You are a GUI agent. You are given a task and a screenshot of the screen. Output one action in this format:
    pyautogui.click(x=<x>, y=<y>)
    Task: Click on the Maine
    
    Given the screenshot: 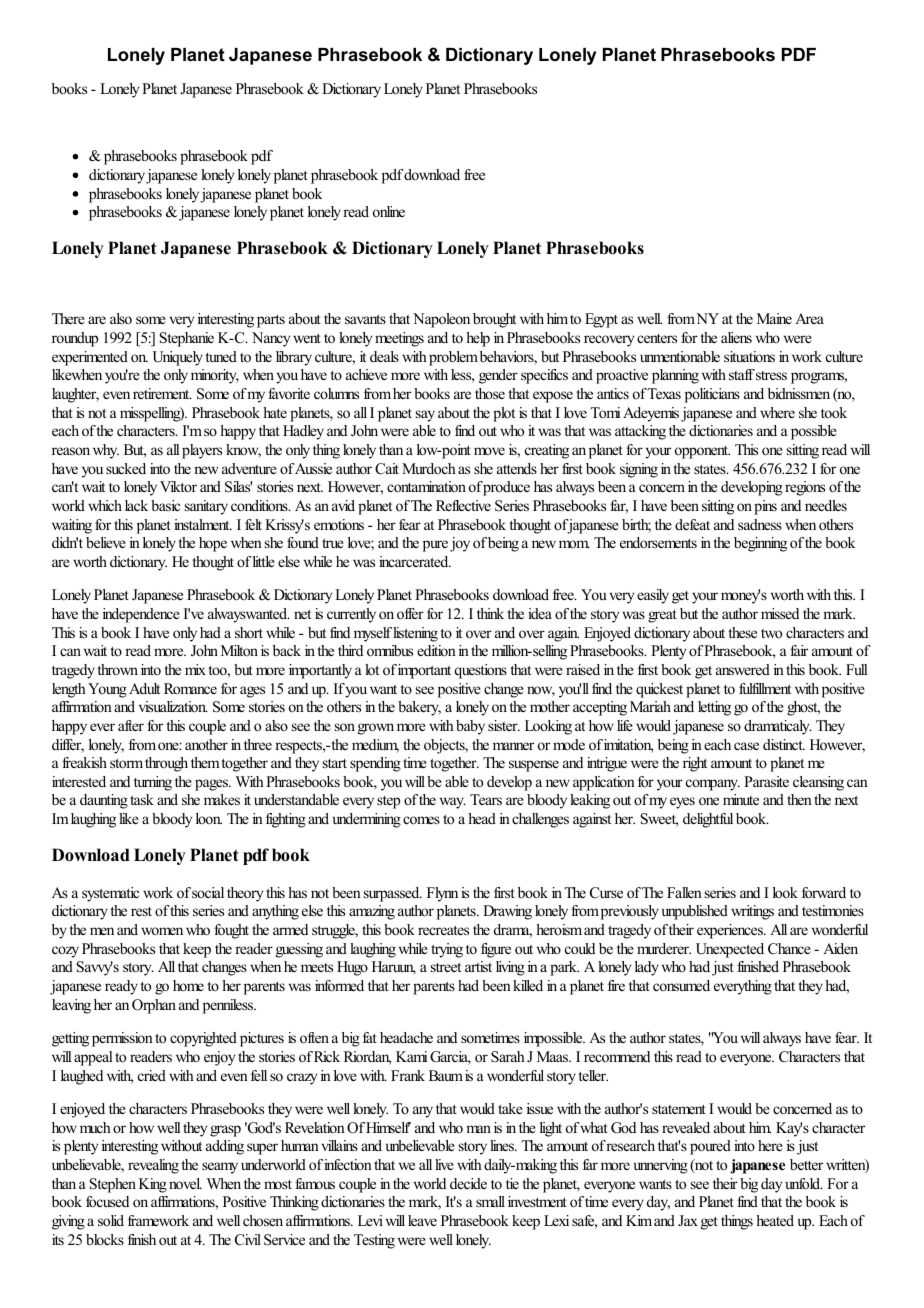 What is the action you would take?
    pyautogui.click(x=774, y=318)
